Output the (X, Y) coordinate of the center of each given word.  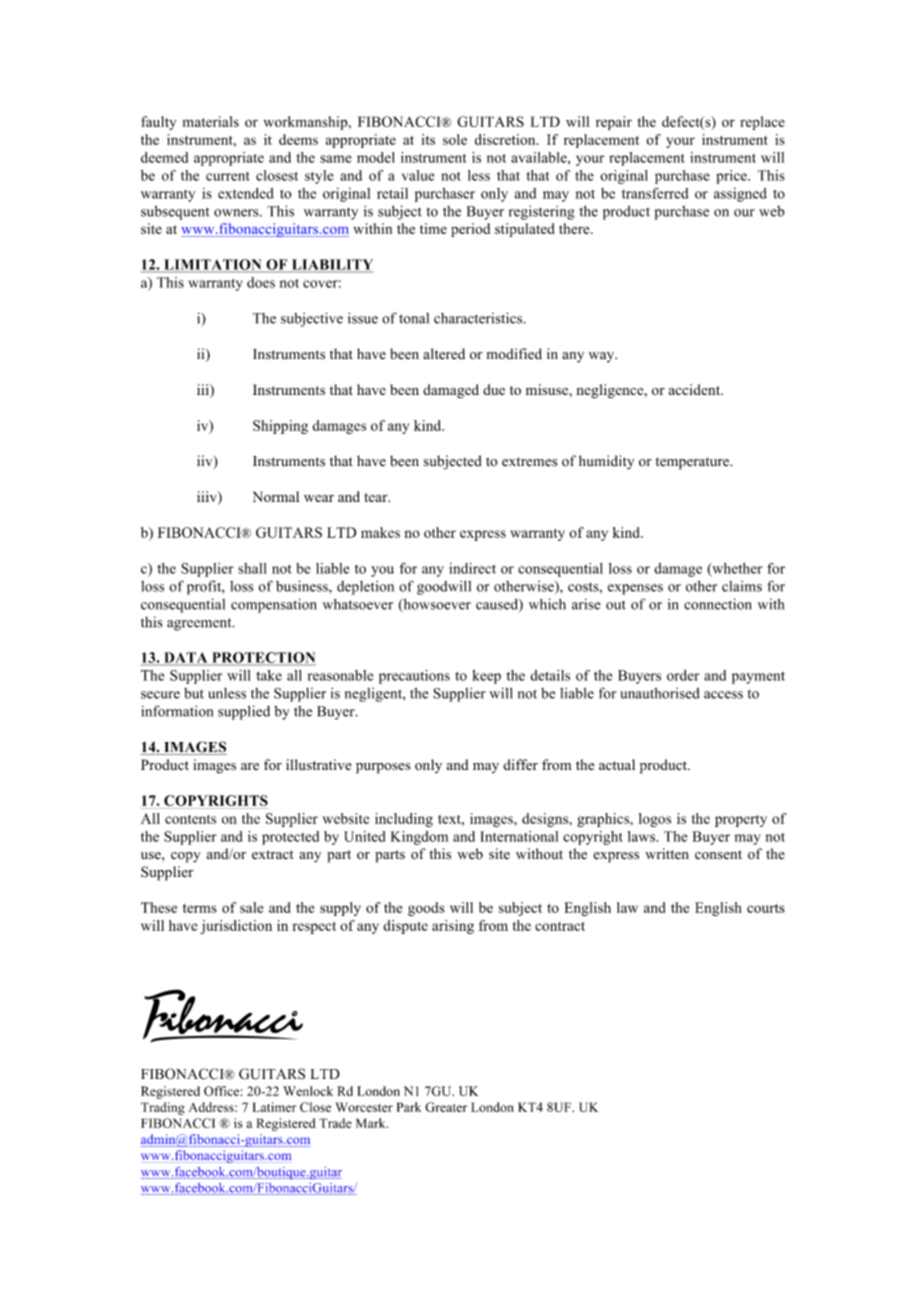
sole (455, 139)
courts (765, 908)
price (732, 177)
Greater (446, 1107)
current (228, 176)
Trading (163, 1108)
